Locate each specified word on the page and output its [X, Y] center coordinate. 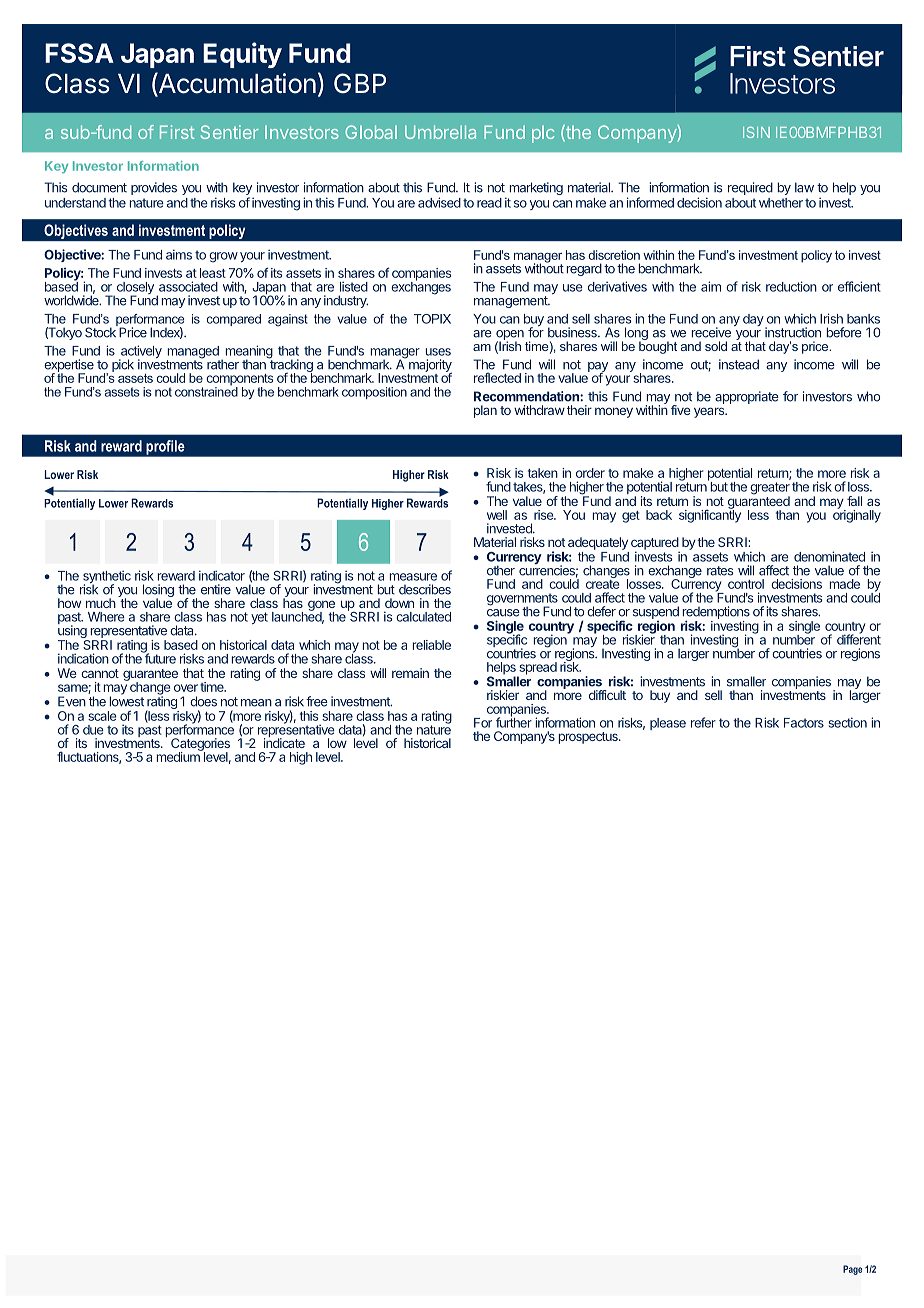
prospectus [589, 738]
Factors [804, 723]
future [159, 657]
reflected [497, 377]
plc [543, 134]
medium [179, 756]
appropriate [747, 397]
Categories [200, 745]
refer [703, 722]
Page [852, 1270]
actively [140, 353]
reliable [431, 645]
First [177, 132]
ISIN [756, 132]
